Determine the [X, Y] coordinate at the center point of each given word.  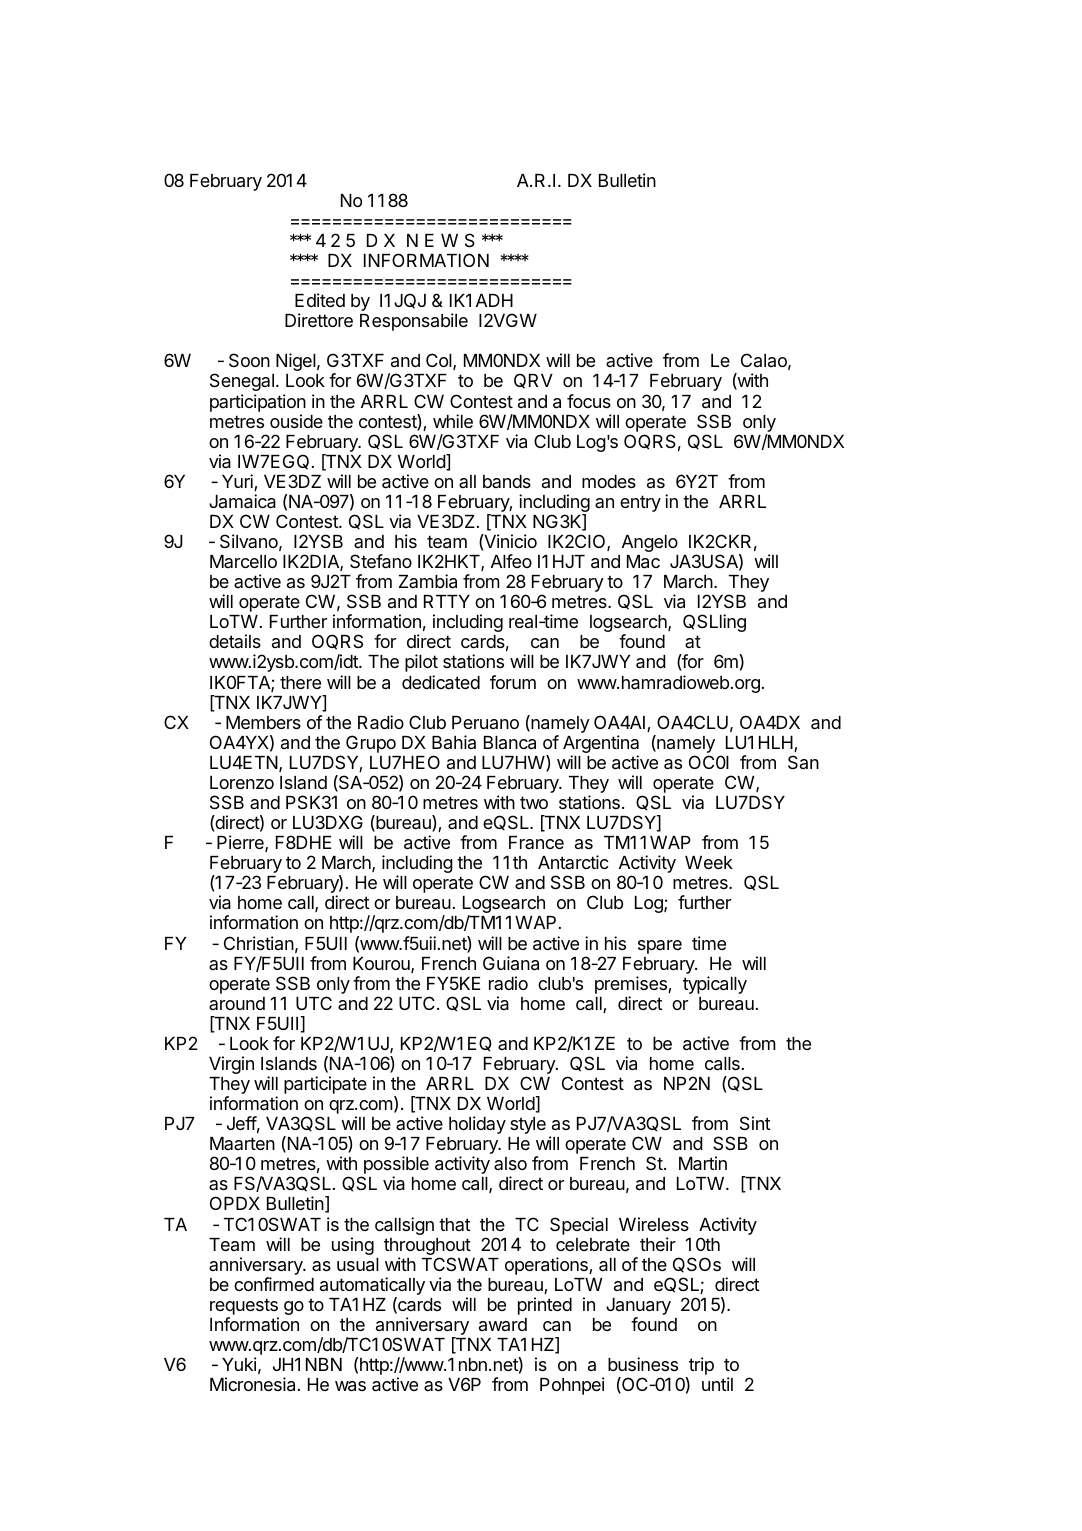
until [717, 1384]
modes [609, 481]
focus [589, 401]
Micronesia [252, 1384]
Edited [320, 300]
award [503, 1324]
